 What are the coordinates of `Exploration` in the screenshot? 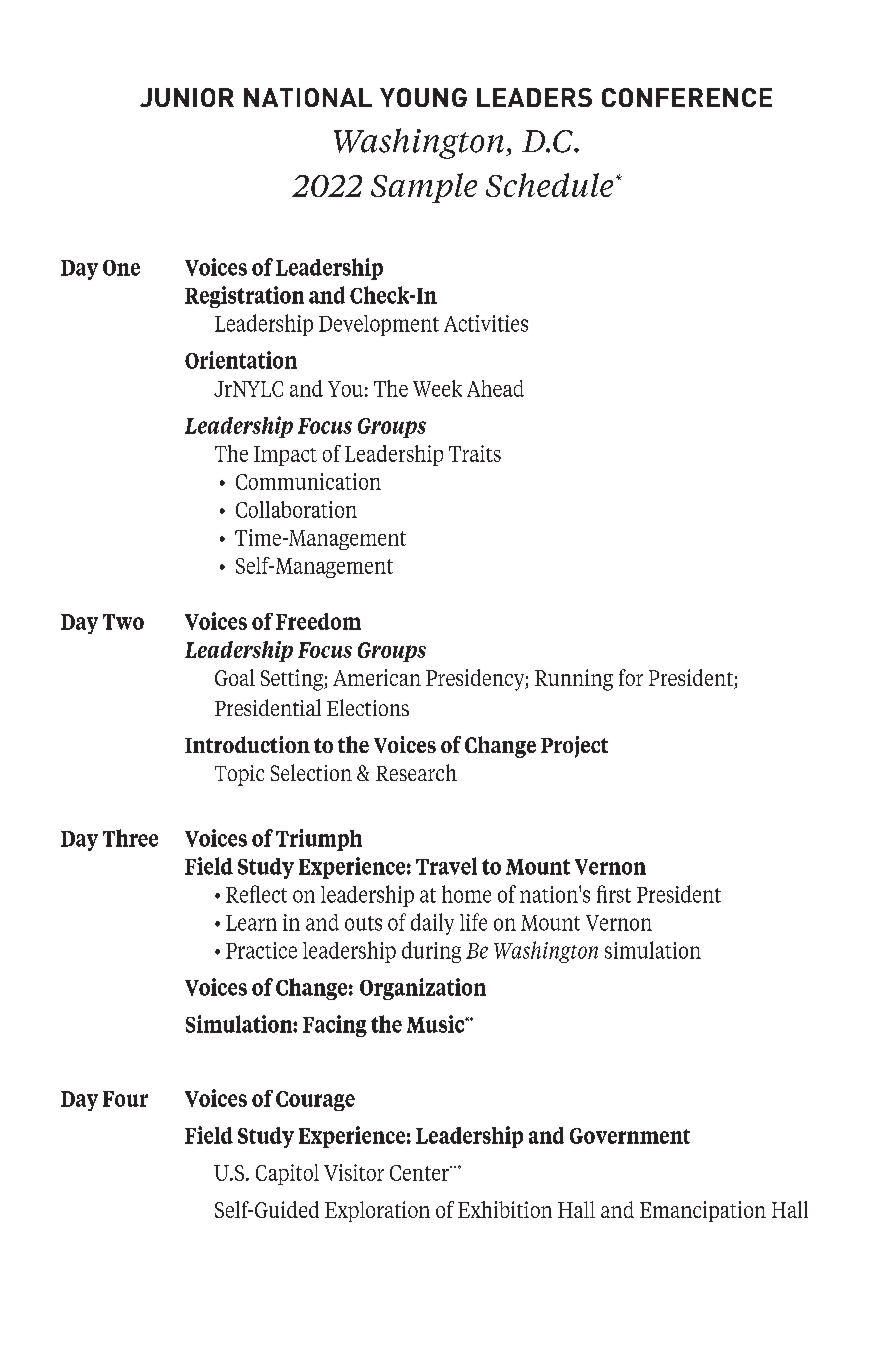 It's located at (377, 1211).
